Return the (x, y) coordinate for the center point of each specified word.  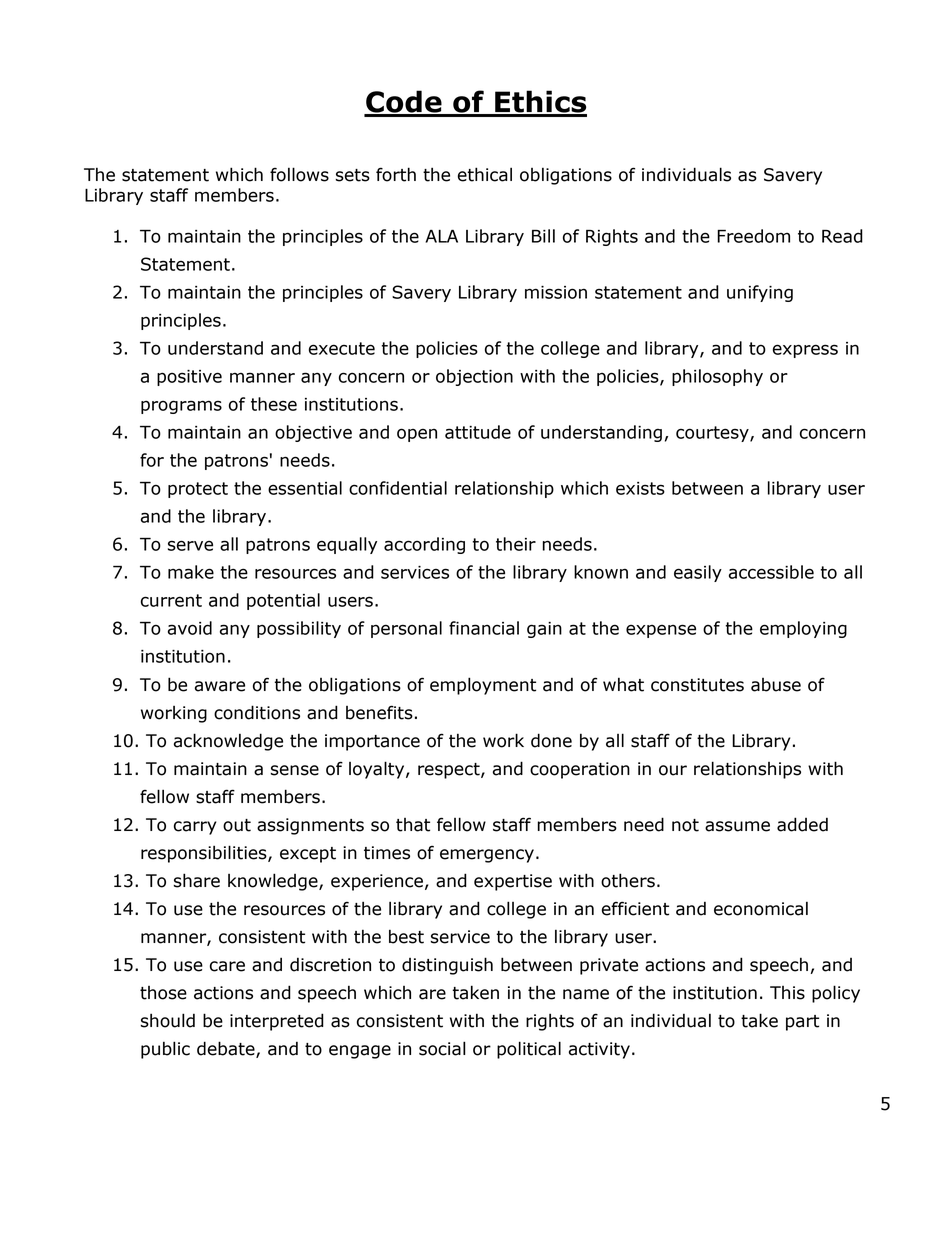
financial (484, 628)
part (802, 1023)
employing (803, 629)
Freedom (753, 236)
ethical (485, 174)
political (529, 1050)
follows (299, 174)
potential (283, 601)
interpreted (277, 1022)
